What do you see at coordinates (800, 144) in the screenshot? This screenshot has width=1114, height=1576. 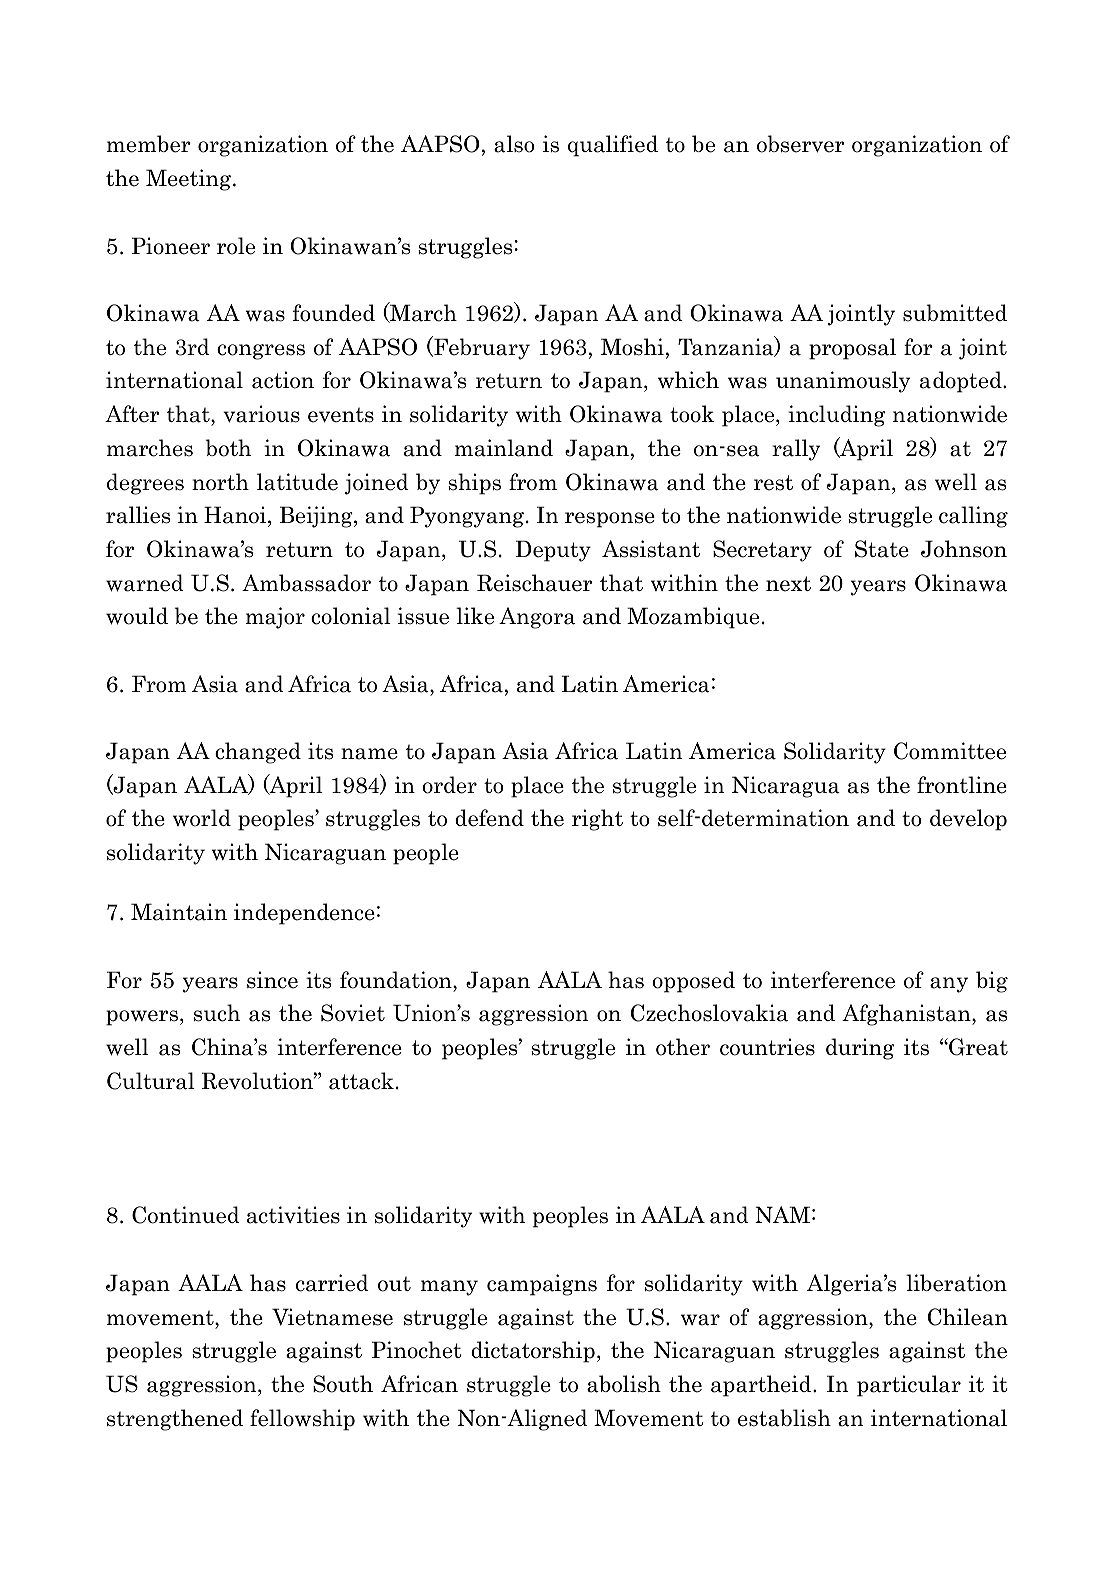 I see `observer` at bounding box center [800, 144].
